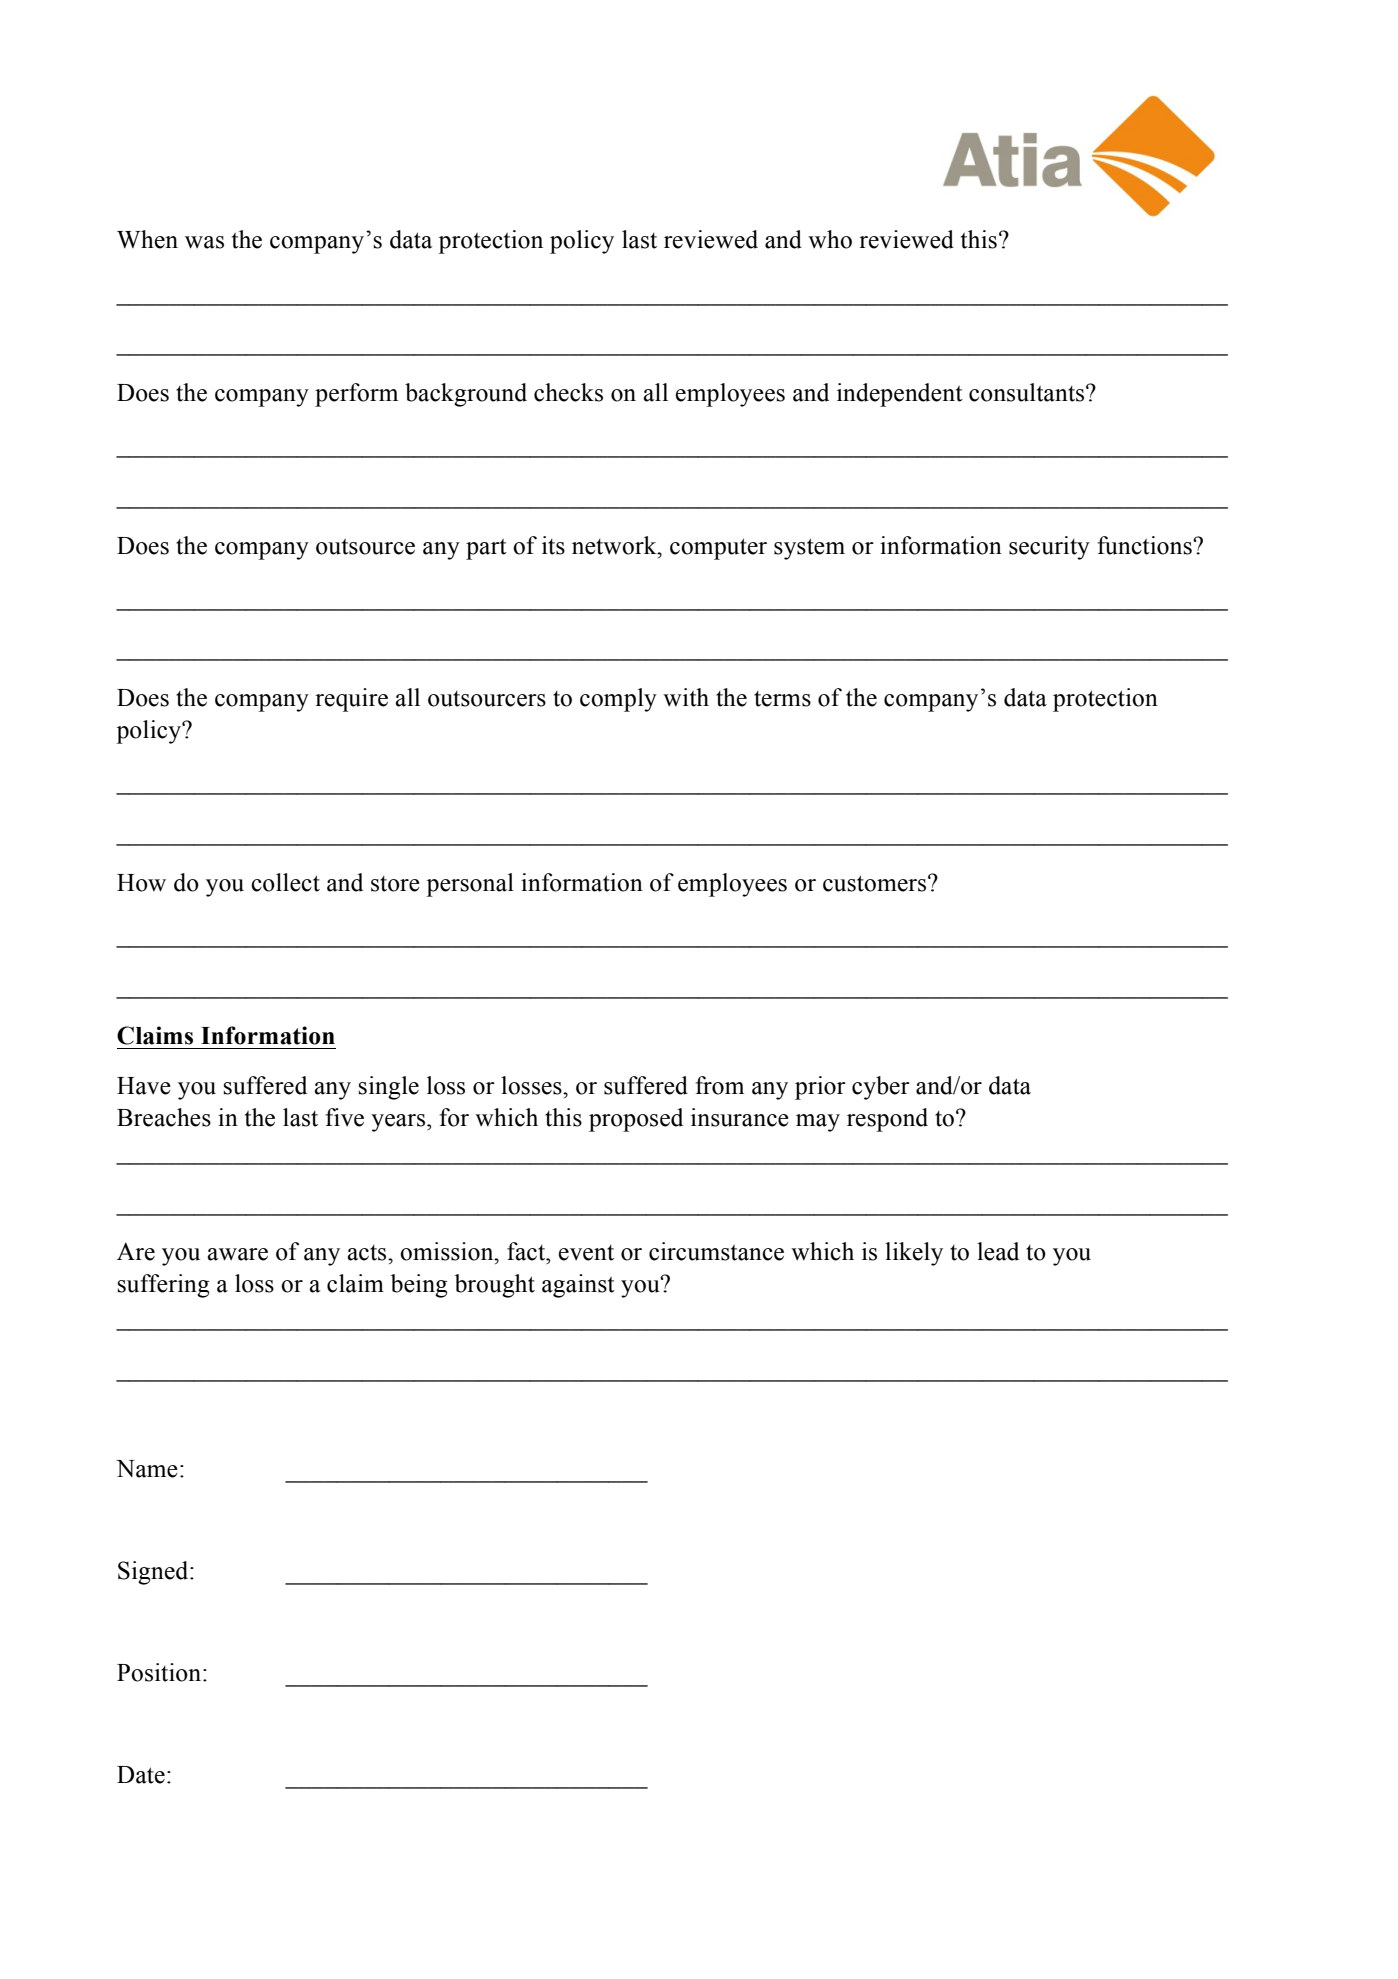 This screenshot has width=1398, height=1979. I want to click on independent, so click(900, 395).
